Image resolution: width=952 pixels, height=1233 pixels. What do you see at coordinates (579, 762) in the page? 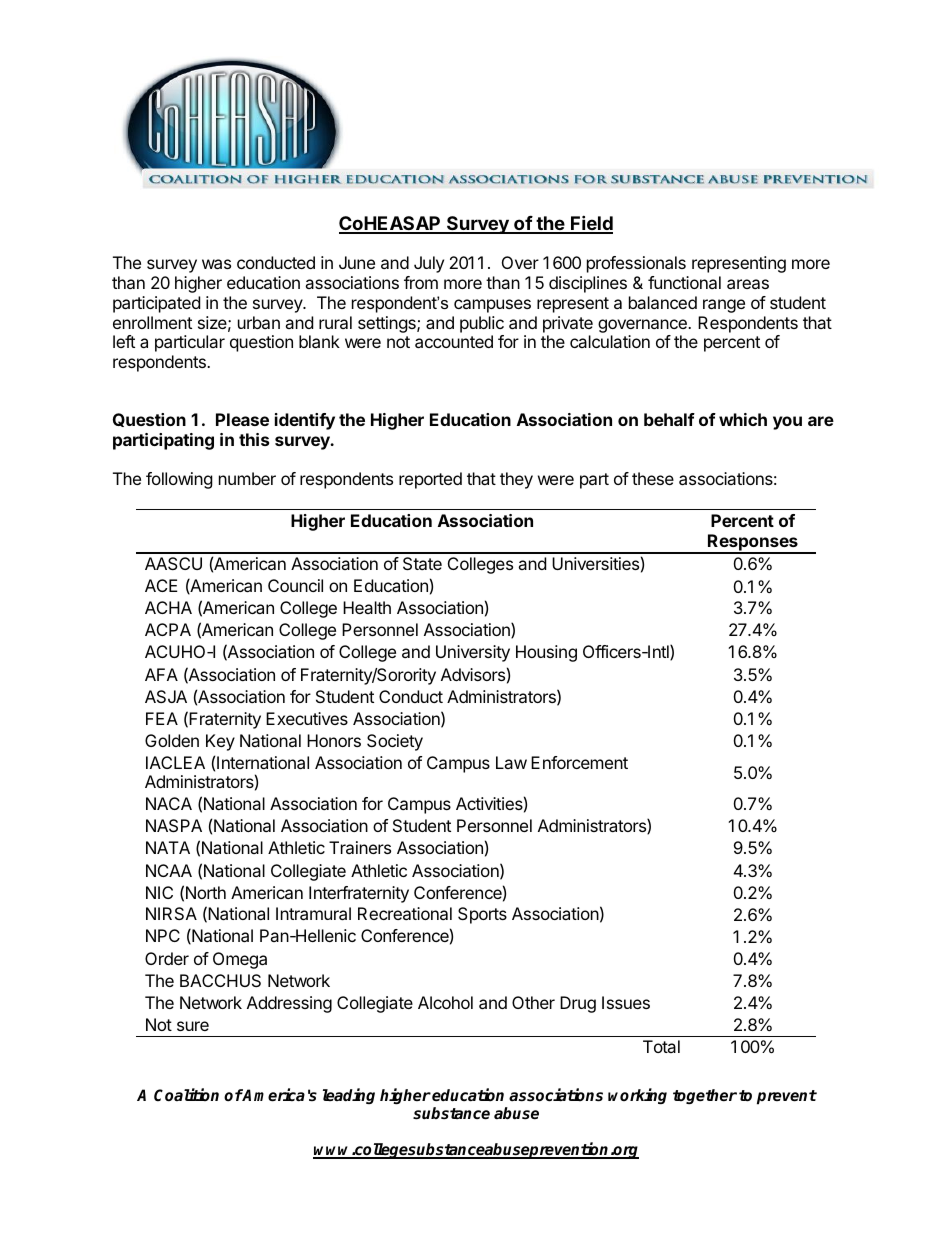
I see `Enforcement` at bounding box center [579, 762].
